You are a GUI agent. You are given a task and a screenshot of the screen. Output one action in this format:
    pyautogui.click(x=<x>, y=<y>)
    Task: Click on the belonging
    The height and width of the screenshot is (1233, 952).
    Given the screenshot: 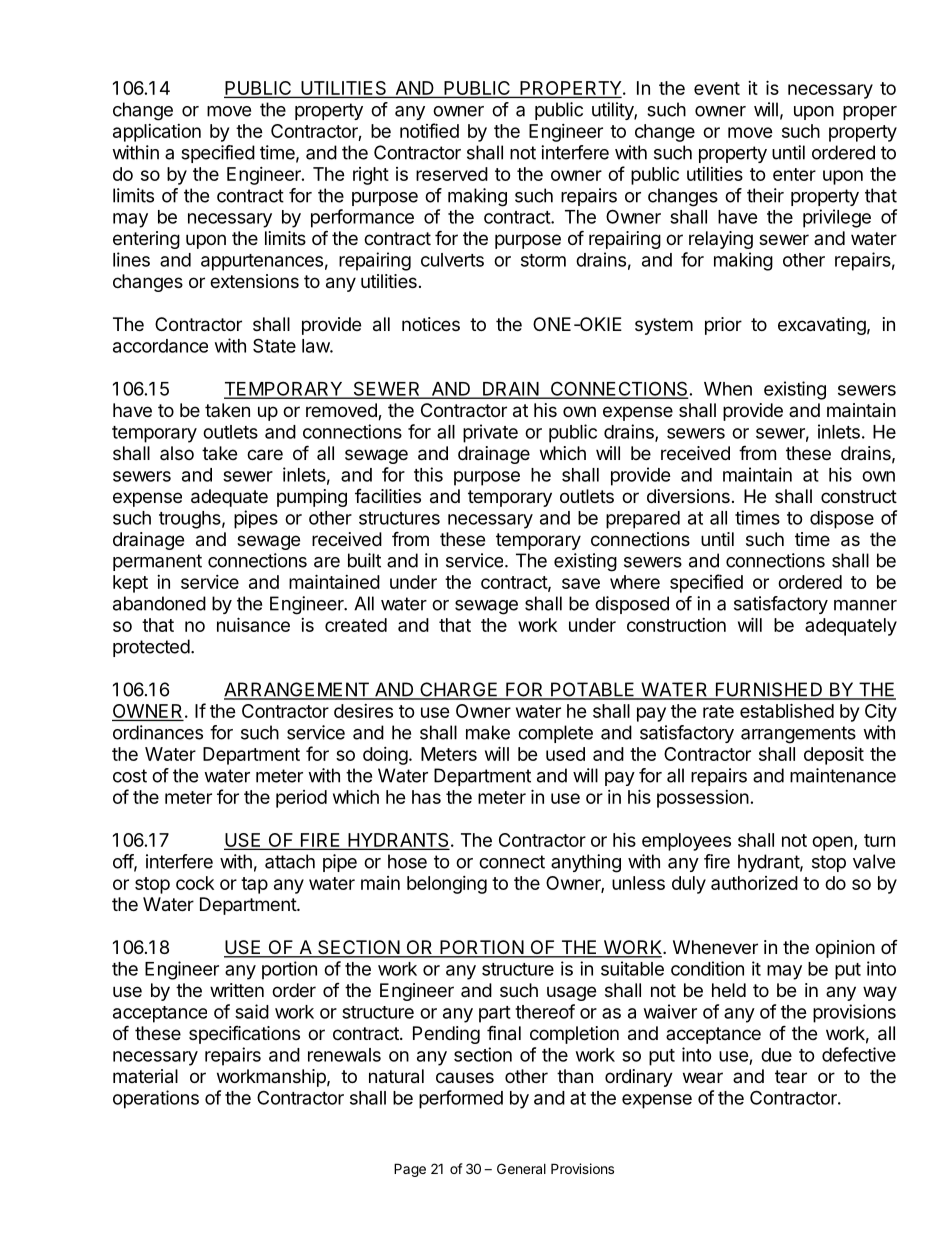 What is the action you would take?
    pyautogui.click(x=447, y=885)
